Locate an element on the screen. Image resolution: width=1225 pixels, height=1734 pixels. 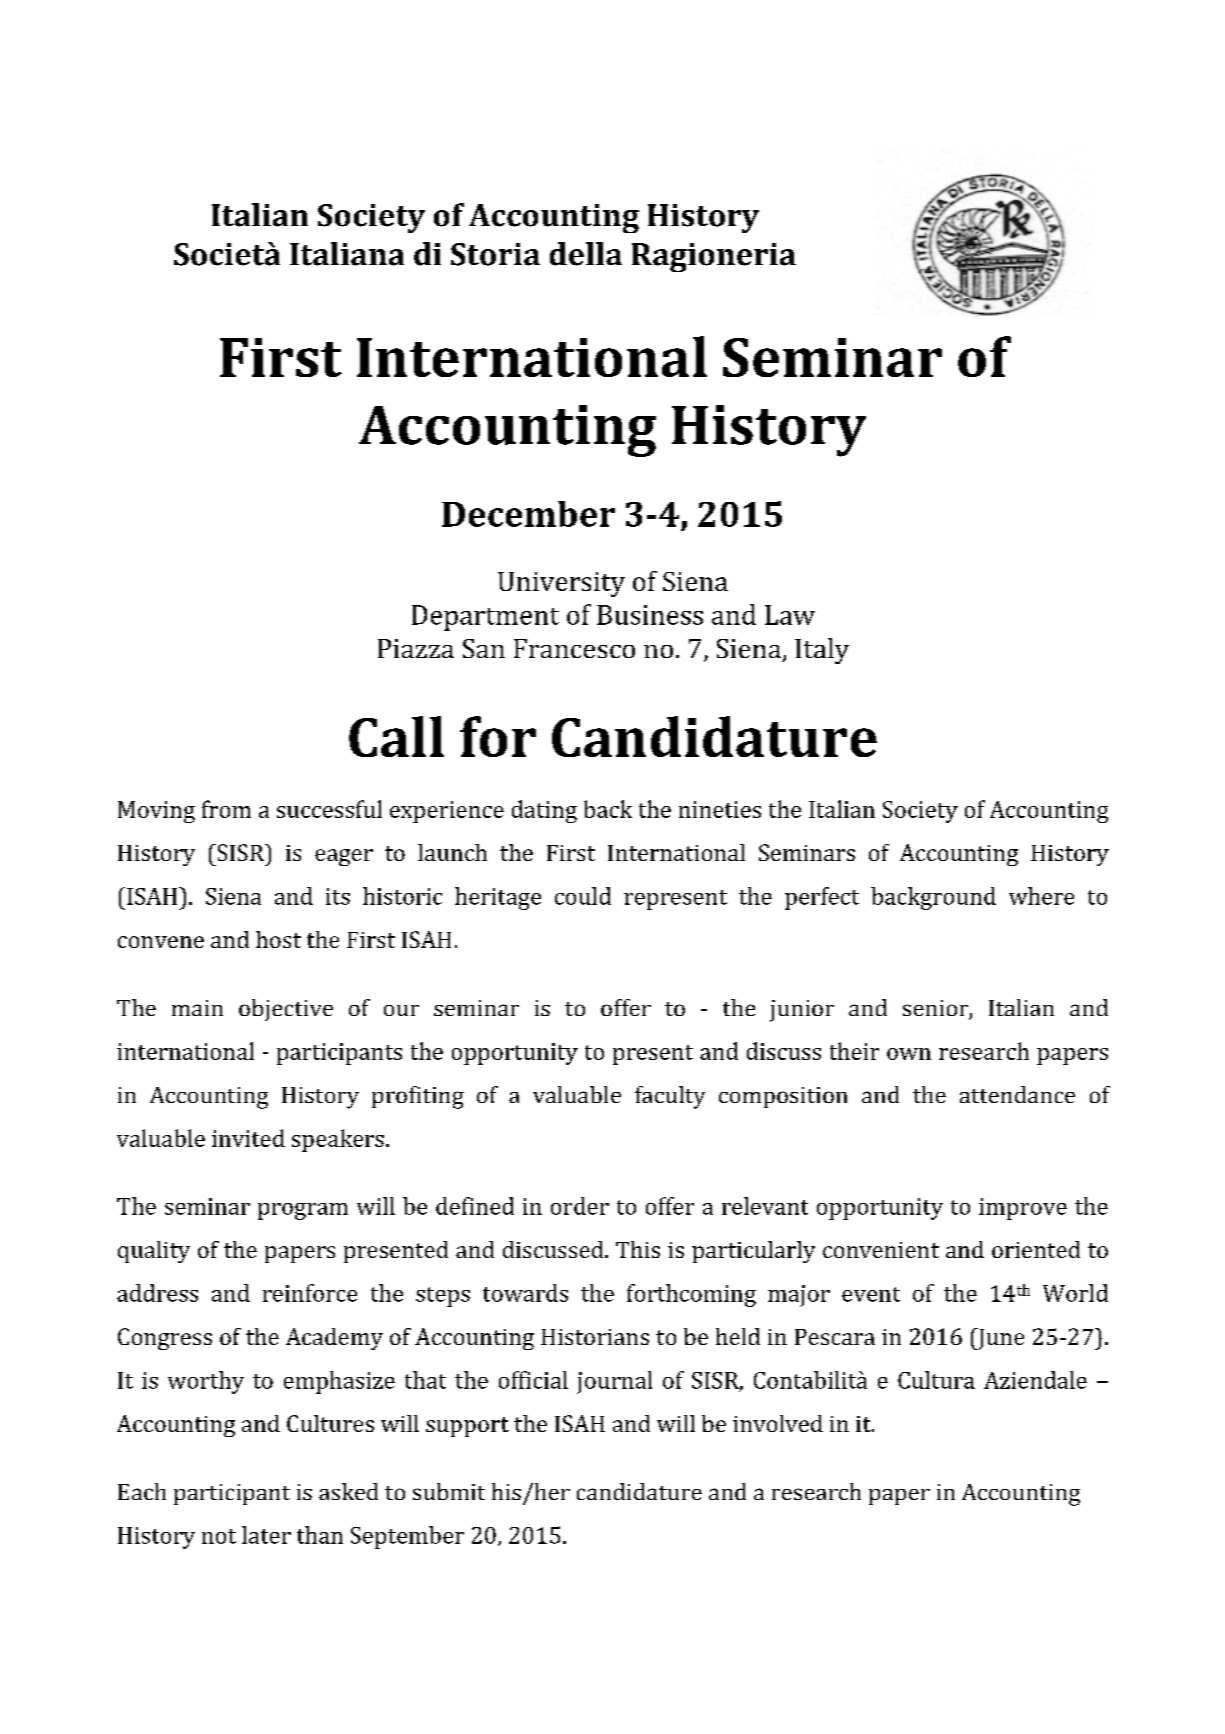
could is located at coordinates (583, 896).
